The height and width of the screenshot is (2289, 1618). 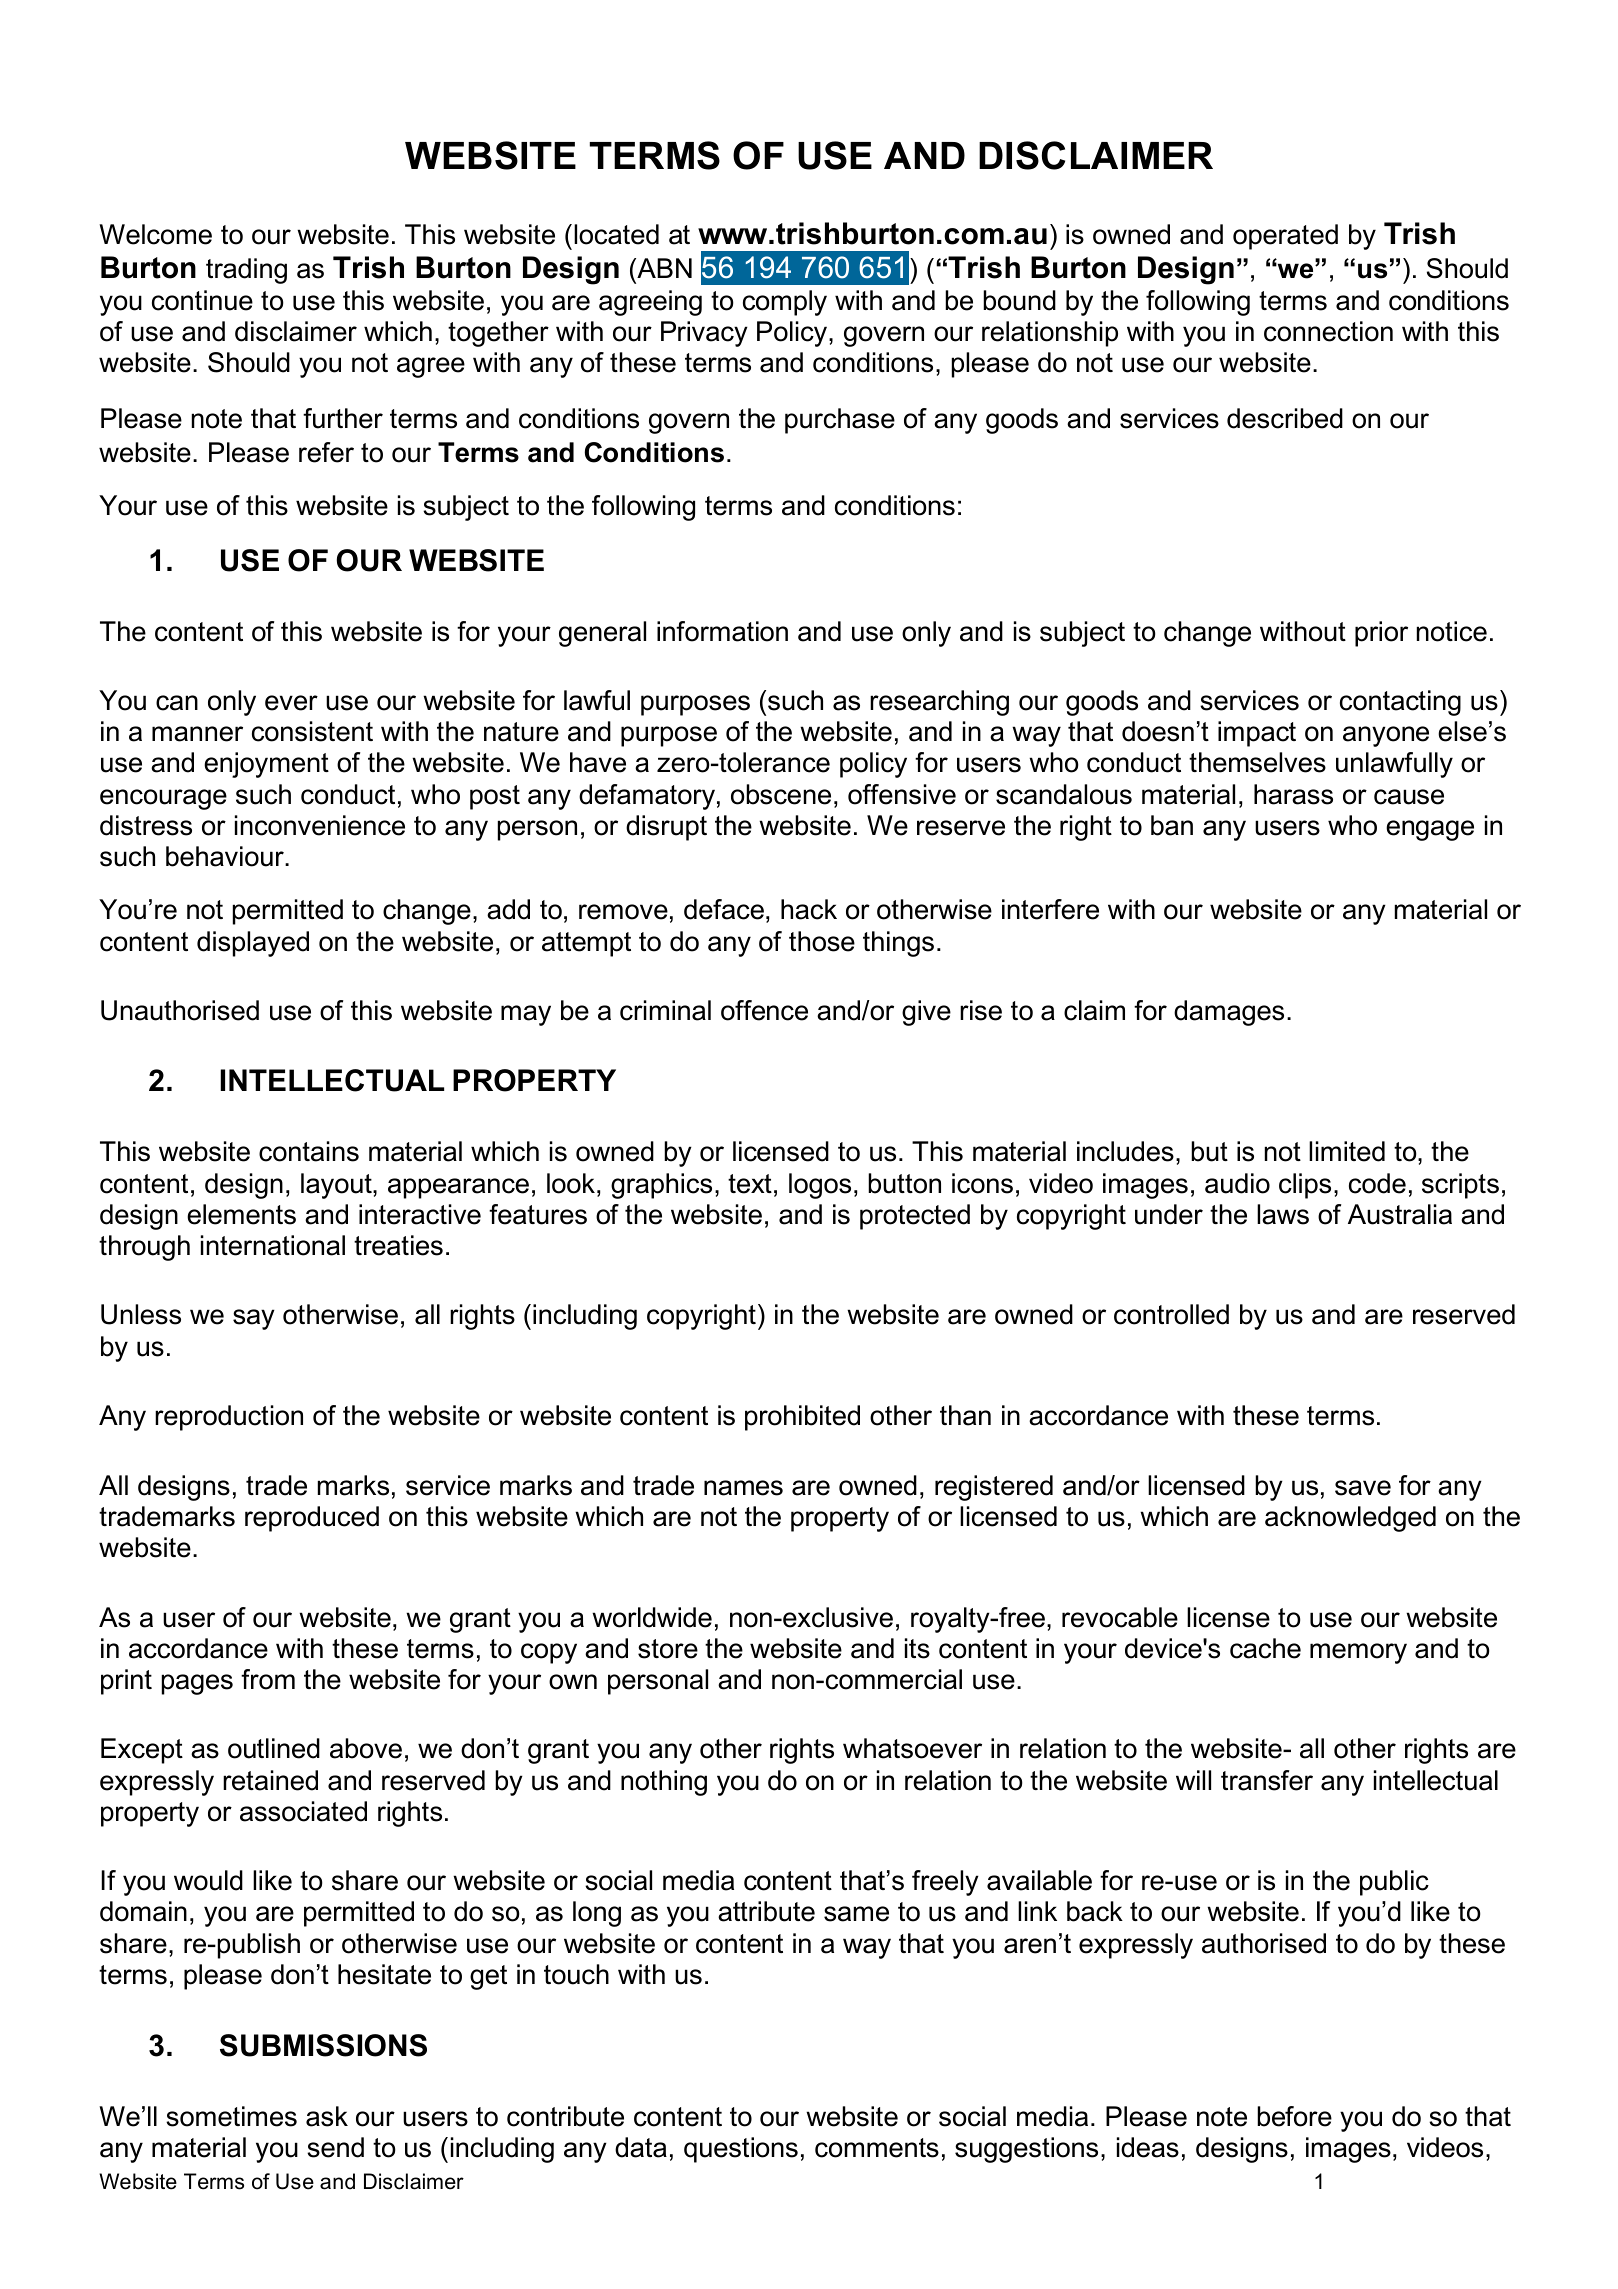 I want to click on clips, so click(x=1305, y=1186).
